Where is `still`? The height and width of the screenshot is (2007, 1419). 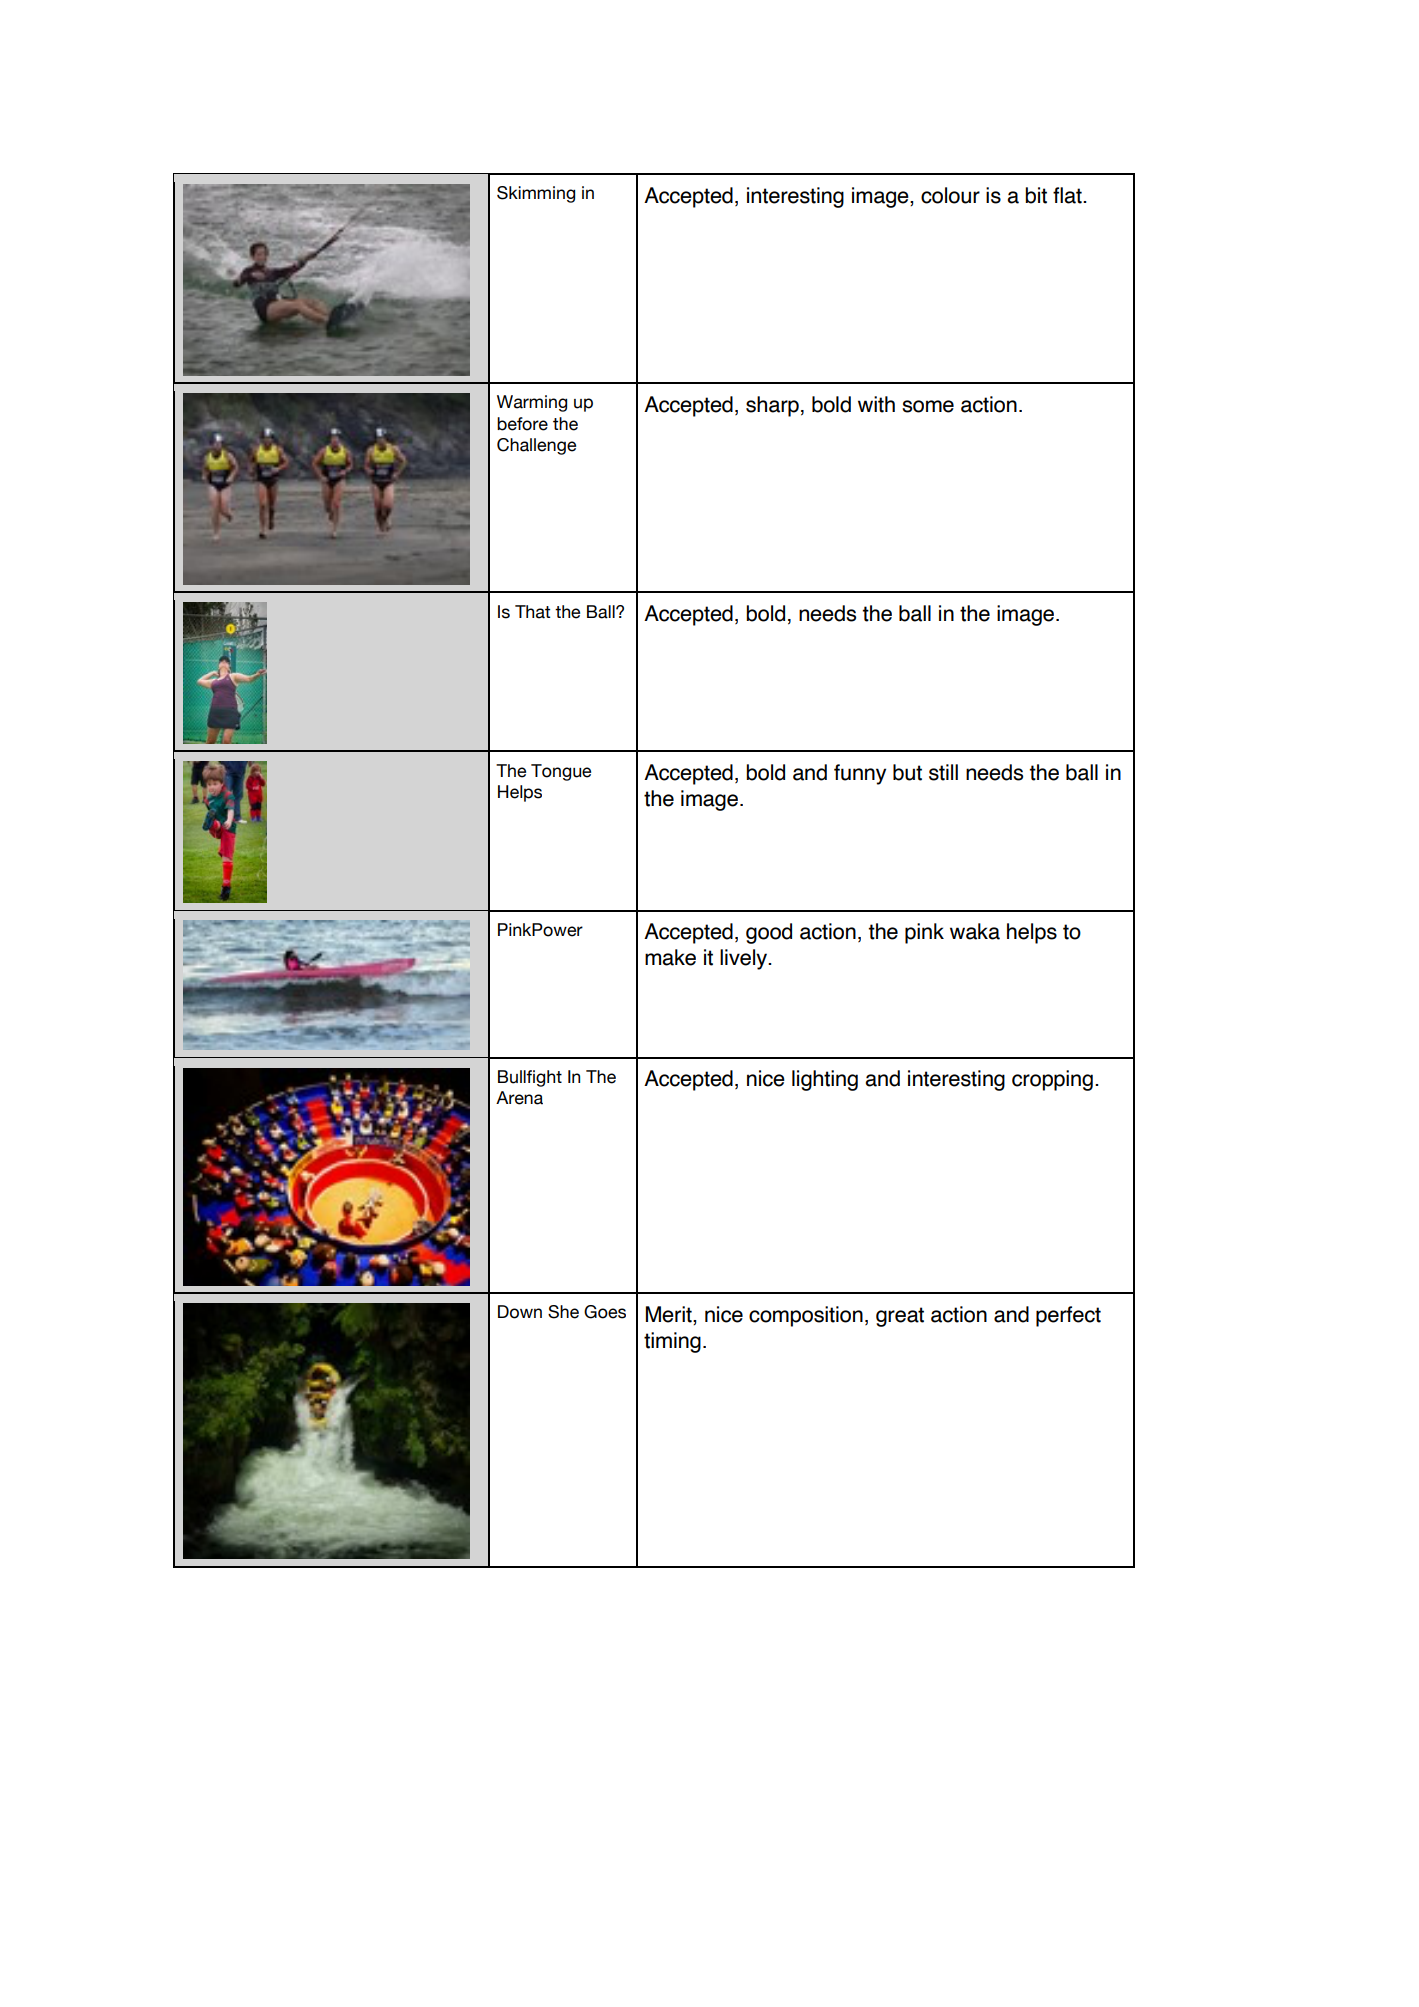
still is located at coordinates (943, 772).
